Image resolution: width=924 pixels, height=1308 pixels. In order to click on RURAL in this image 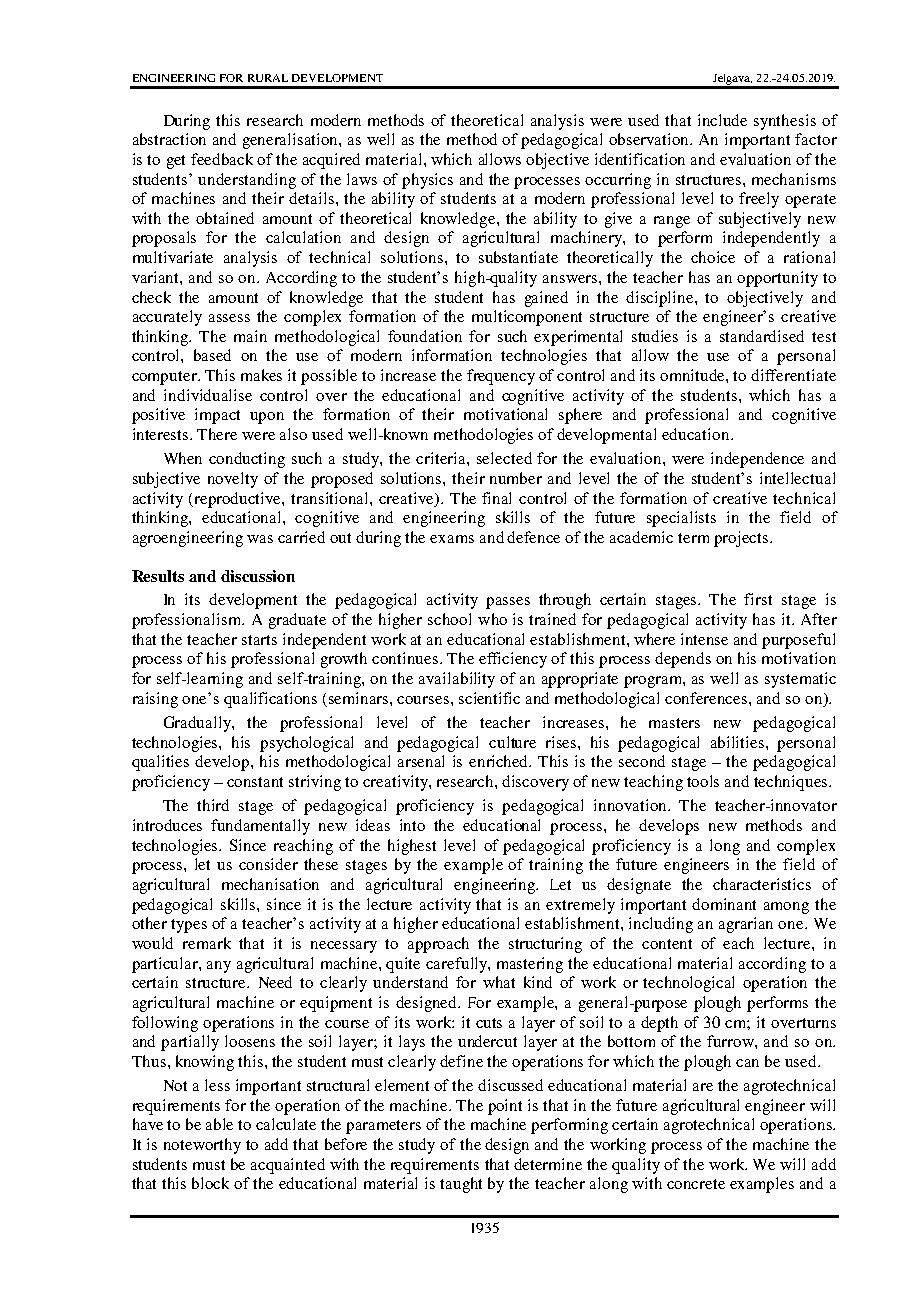, I will do `click(268, 78)`.
